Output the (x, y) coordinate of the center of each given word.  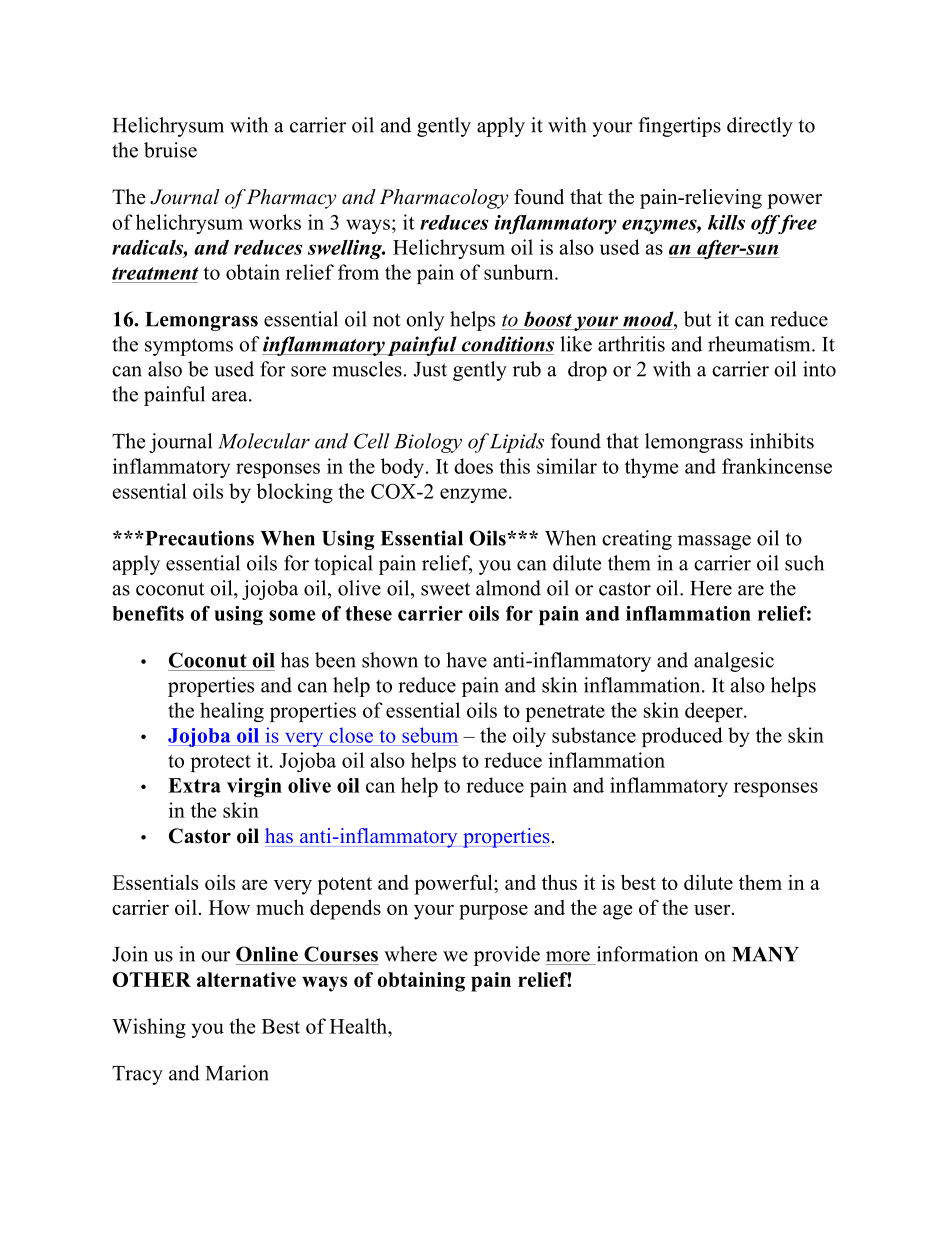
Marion (237, 1073)
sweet (445, 589)
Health (359, 1026)
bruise (170, 150)
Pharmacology (444, 199)
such (804, 563)
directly (760, 127)
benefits (148, 613)
